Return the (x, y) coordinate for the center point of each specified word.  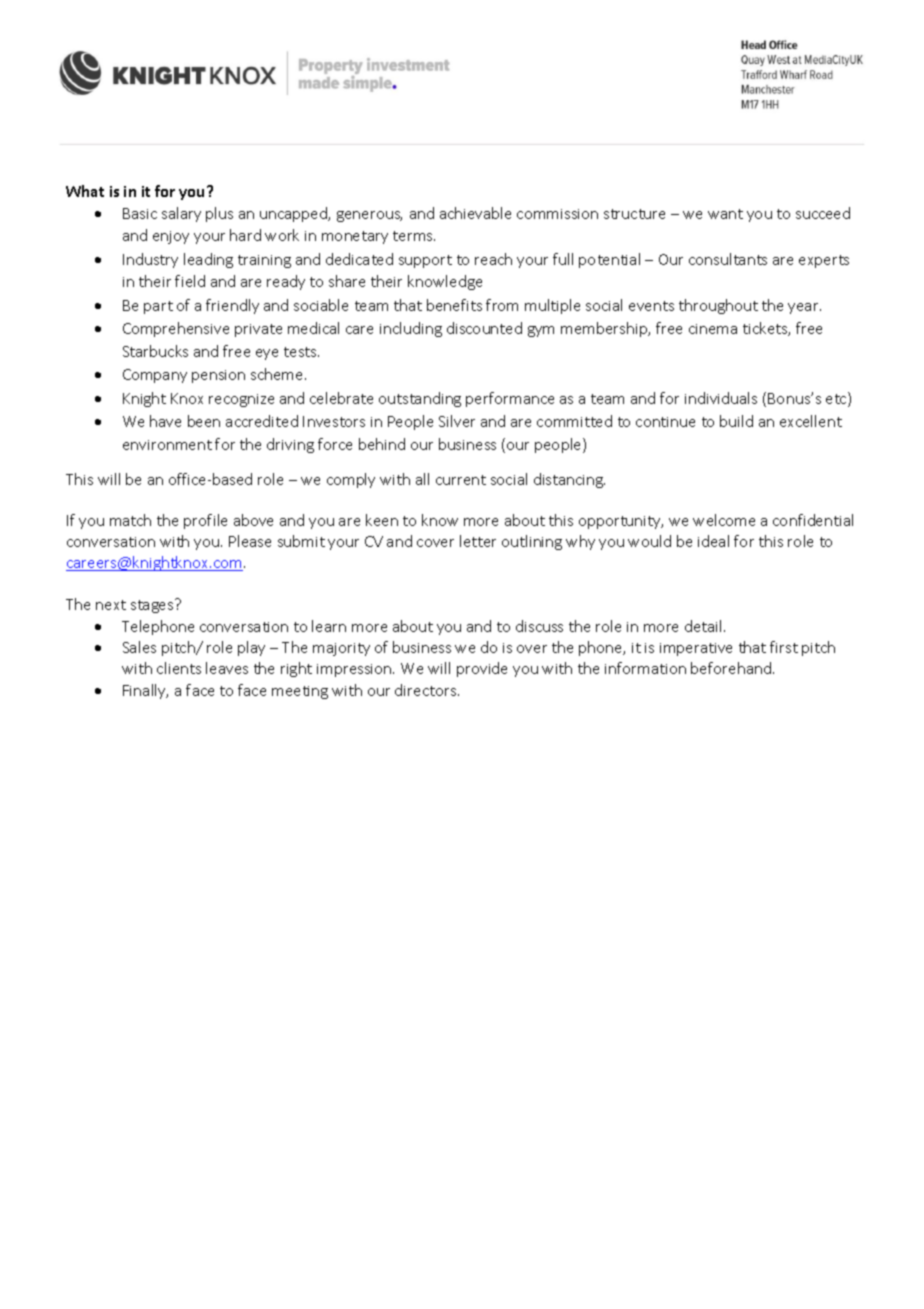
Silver (457, 421)
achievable (475, 213)
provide (482, 669)
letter (478, 541)
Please (250, 541)
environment (167, 445)
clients (179, 668)
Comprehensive (176, 329)
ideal (713, 541)
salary (181, 214)
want (725, 214)
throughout (718, 306)
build (736, 421)
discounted (484, 328)
